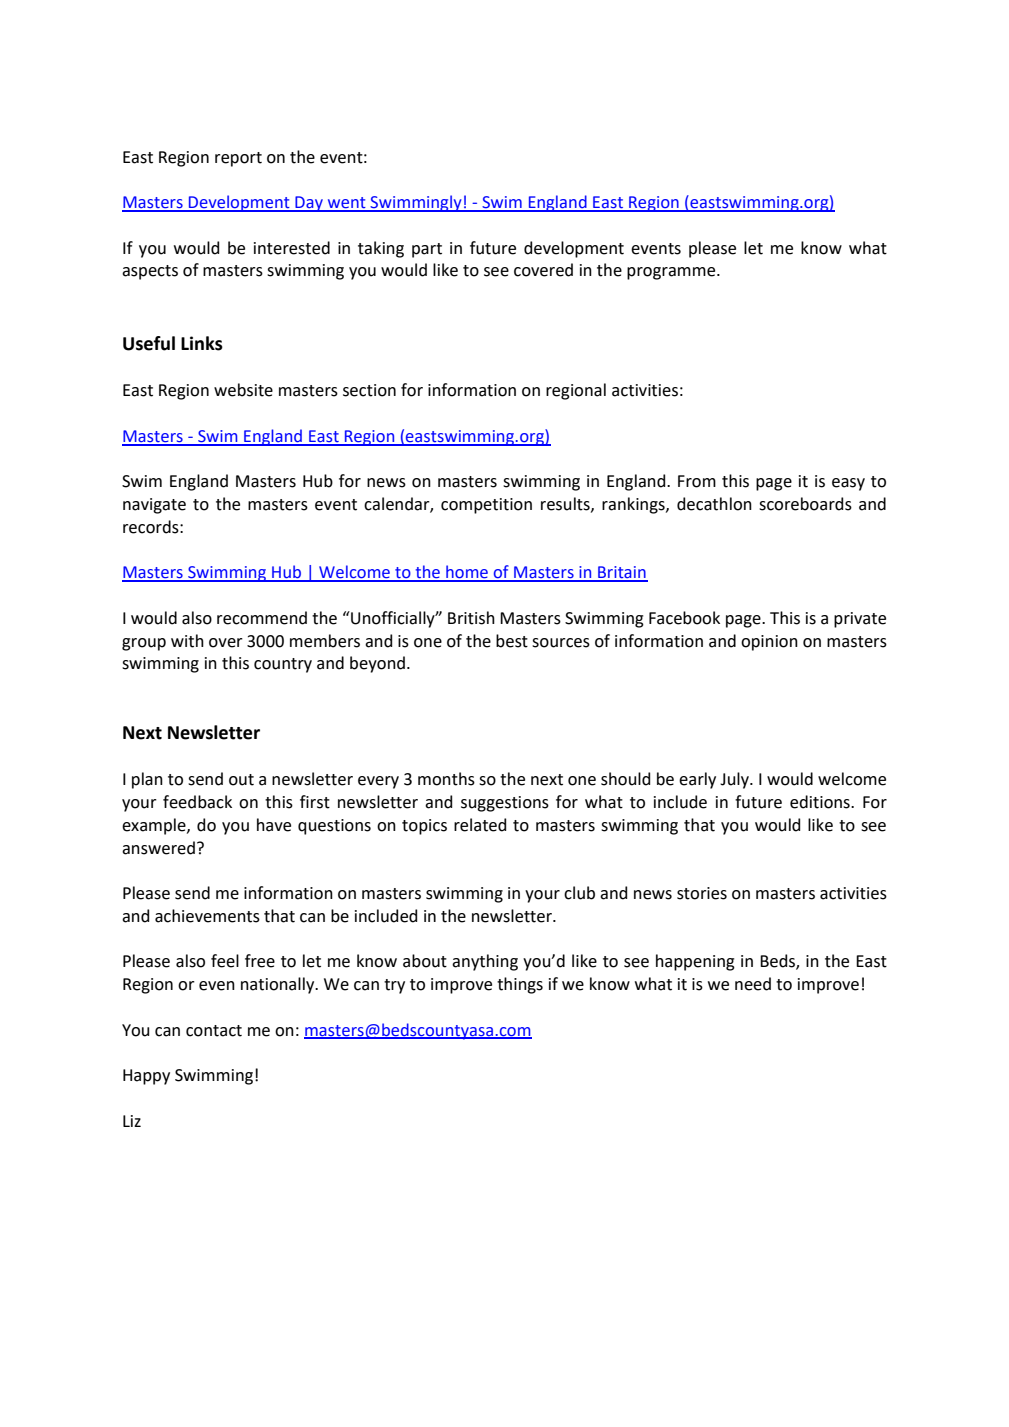 Image resolution: width=1009 pixels, height=1427 pixels. I want to click on opinion, so click(769, 643).
